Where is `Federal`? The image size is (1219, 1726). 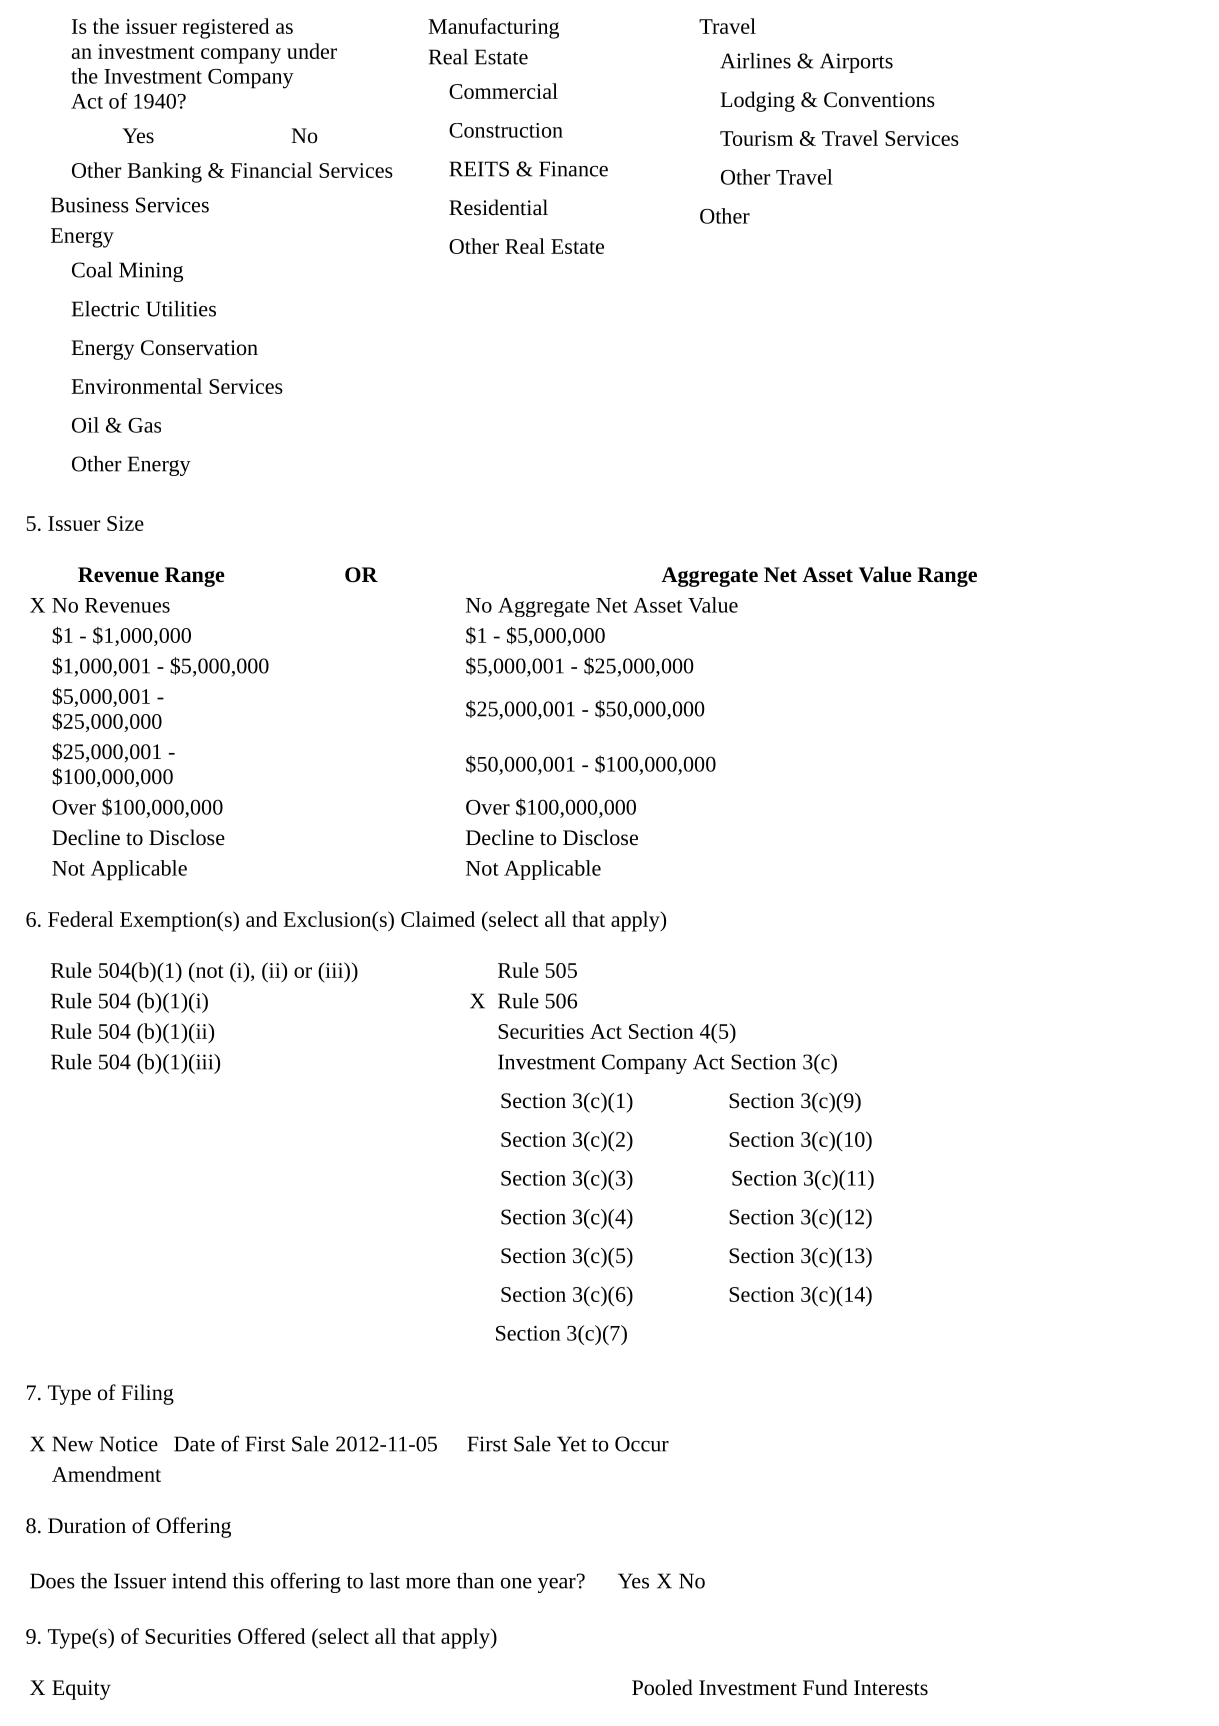
Federal is located at coordinates (81, 919).
